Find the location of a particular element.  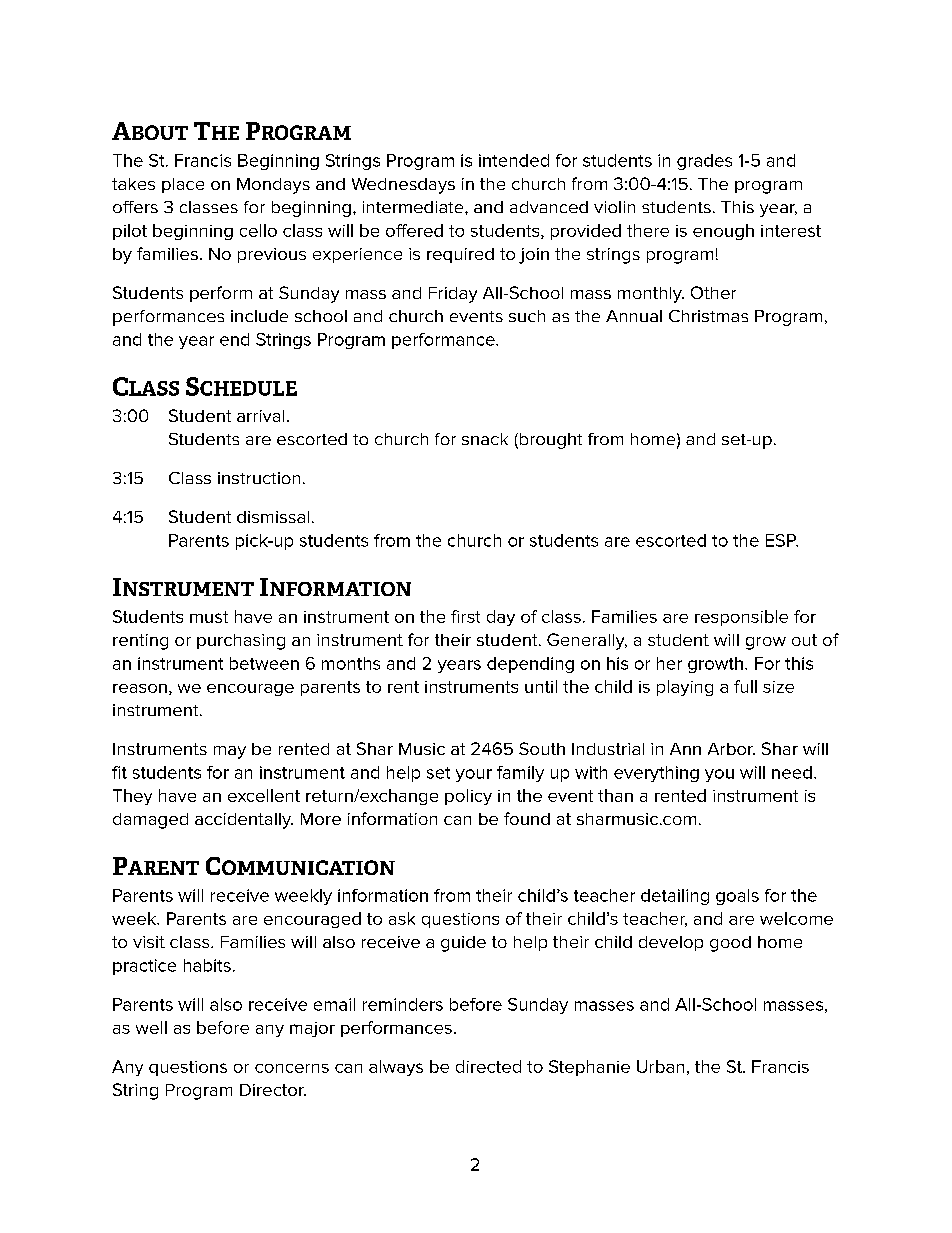

intermediate is located at coordinates (414, 207).
